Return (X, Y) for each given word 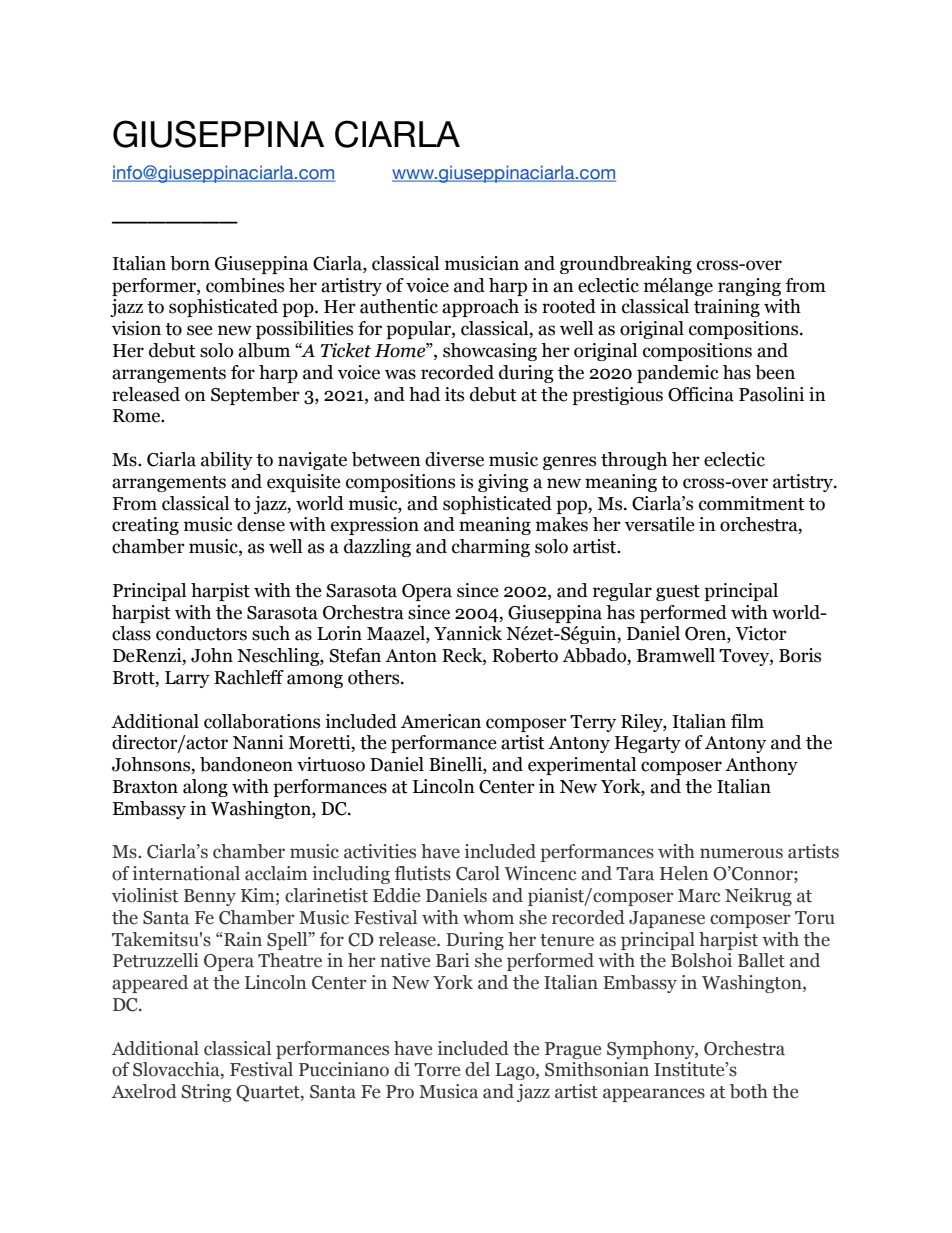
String (206, 1093)
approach (480, 308)
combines (245, 285)
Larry (187, 679)
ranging (749, 287)
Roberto (525, 655)
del (477, 1069)
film (747, 721)
